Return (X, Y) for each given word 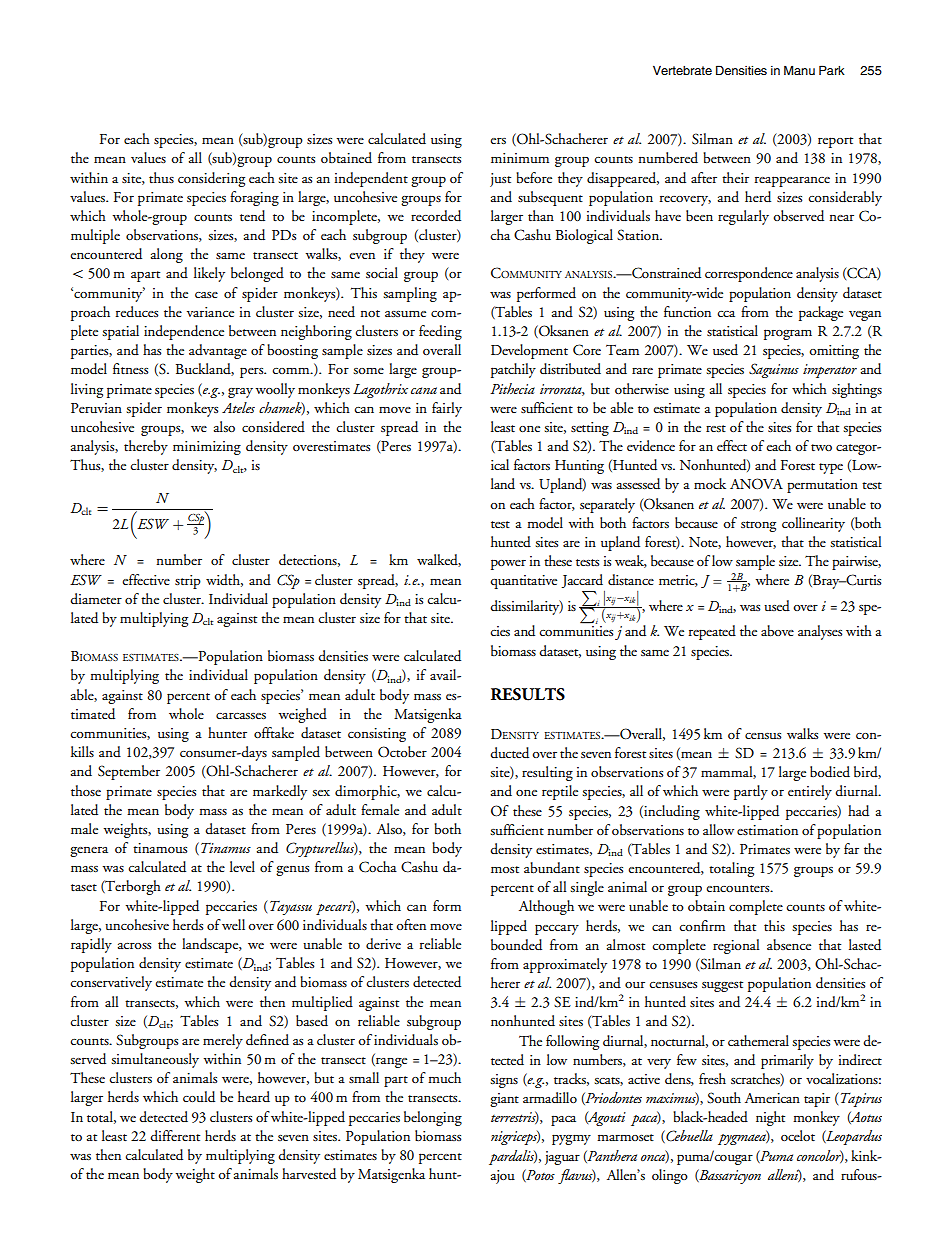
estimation (767, 830)
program (788, 334)
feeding (440, 332)
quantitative (523, 582)
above (777, 630)
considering (211, 179)
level (242, 866)
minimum (520, 158)
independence (184, 332)
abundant (552, 868)
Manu (799, 70)
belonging (433, 1118)
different (175, 1135)
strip (188, 582)
